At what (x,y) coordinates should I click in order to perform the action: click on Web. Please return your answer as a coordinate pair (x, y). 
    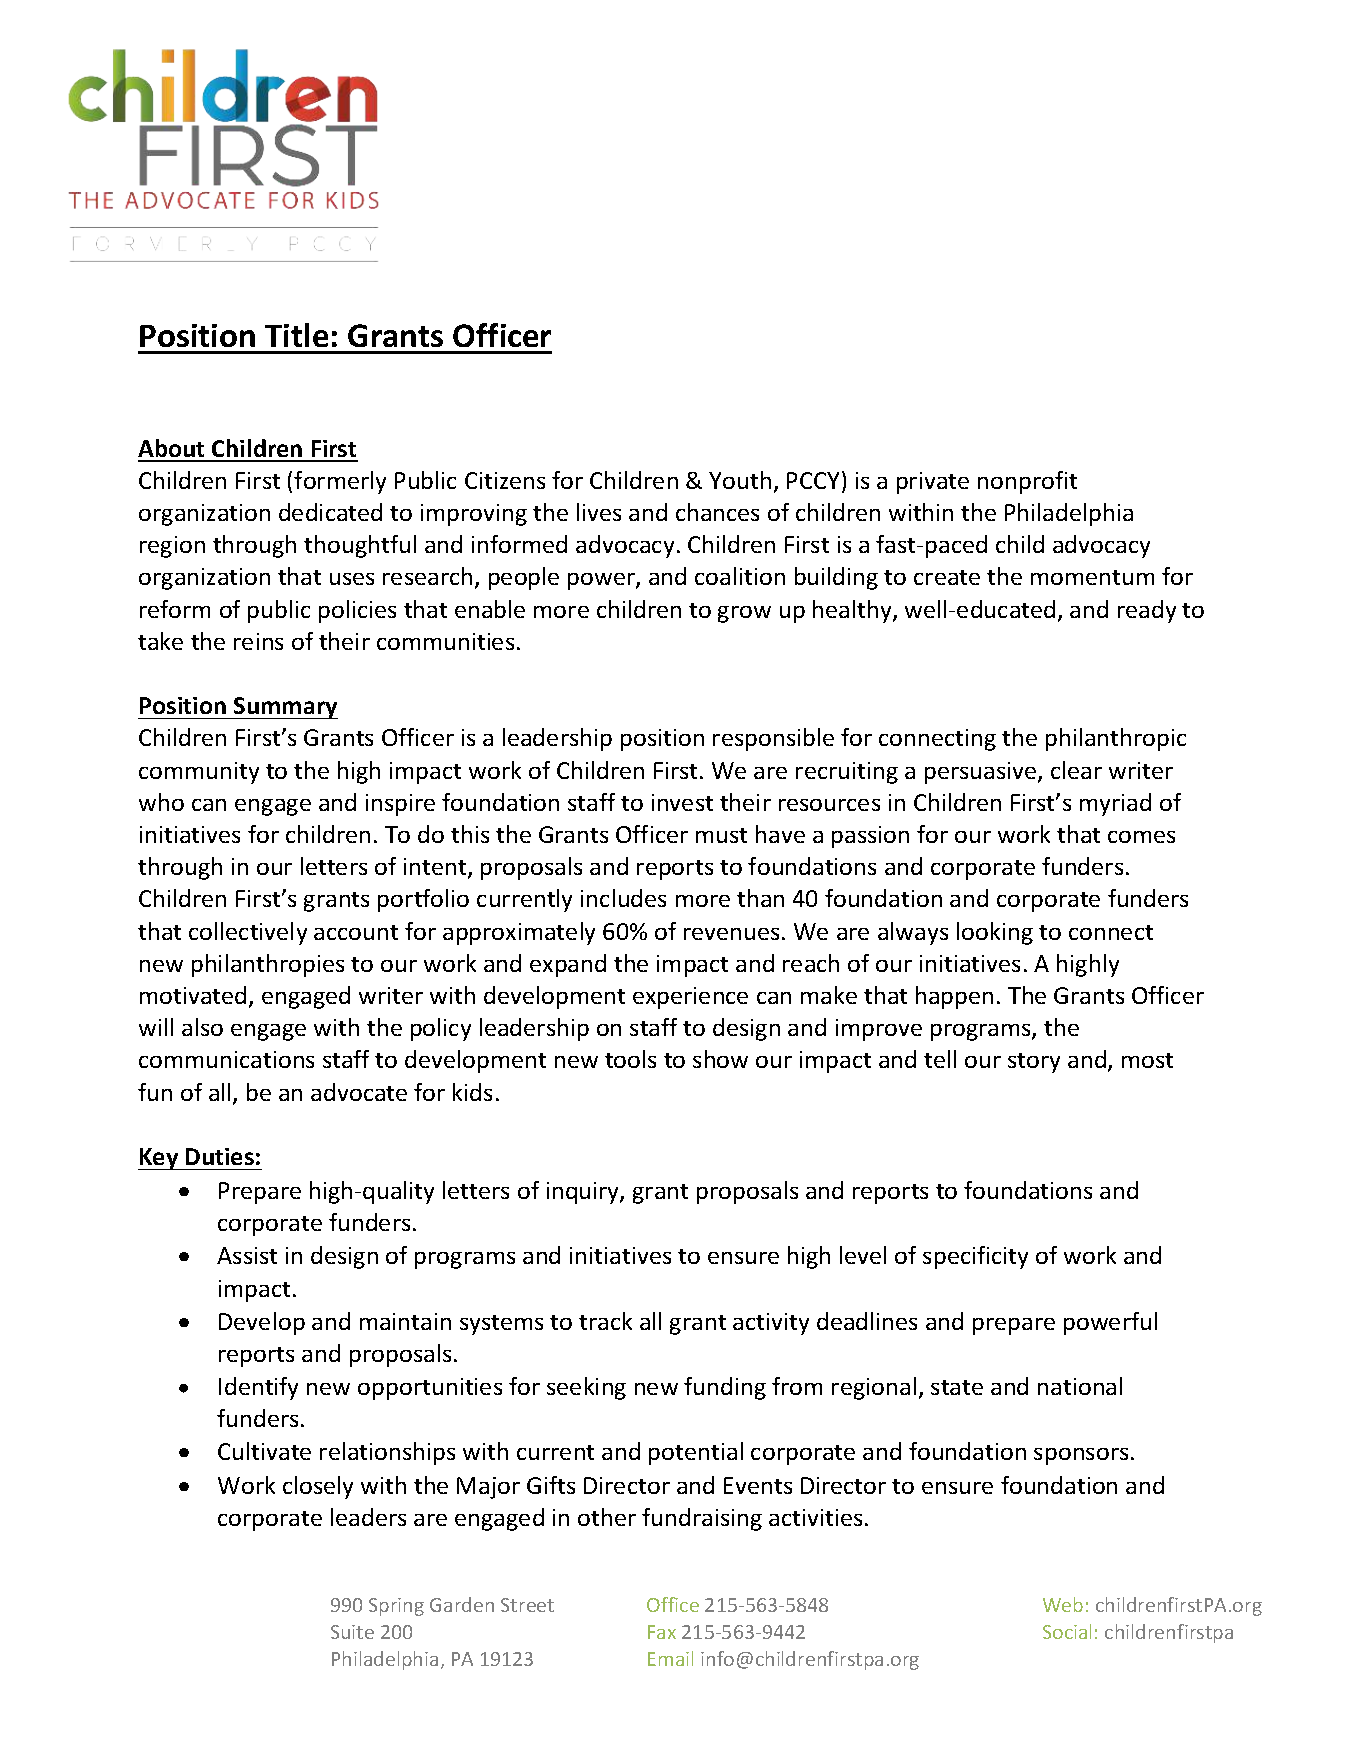
    Looking at the image, I should click on (1063, 1604).
